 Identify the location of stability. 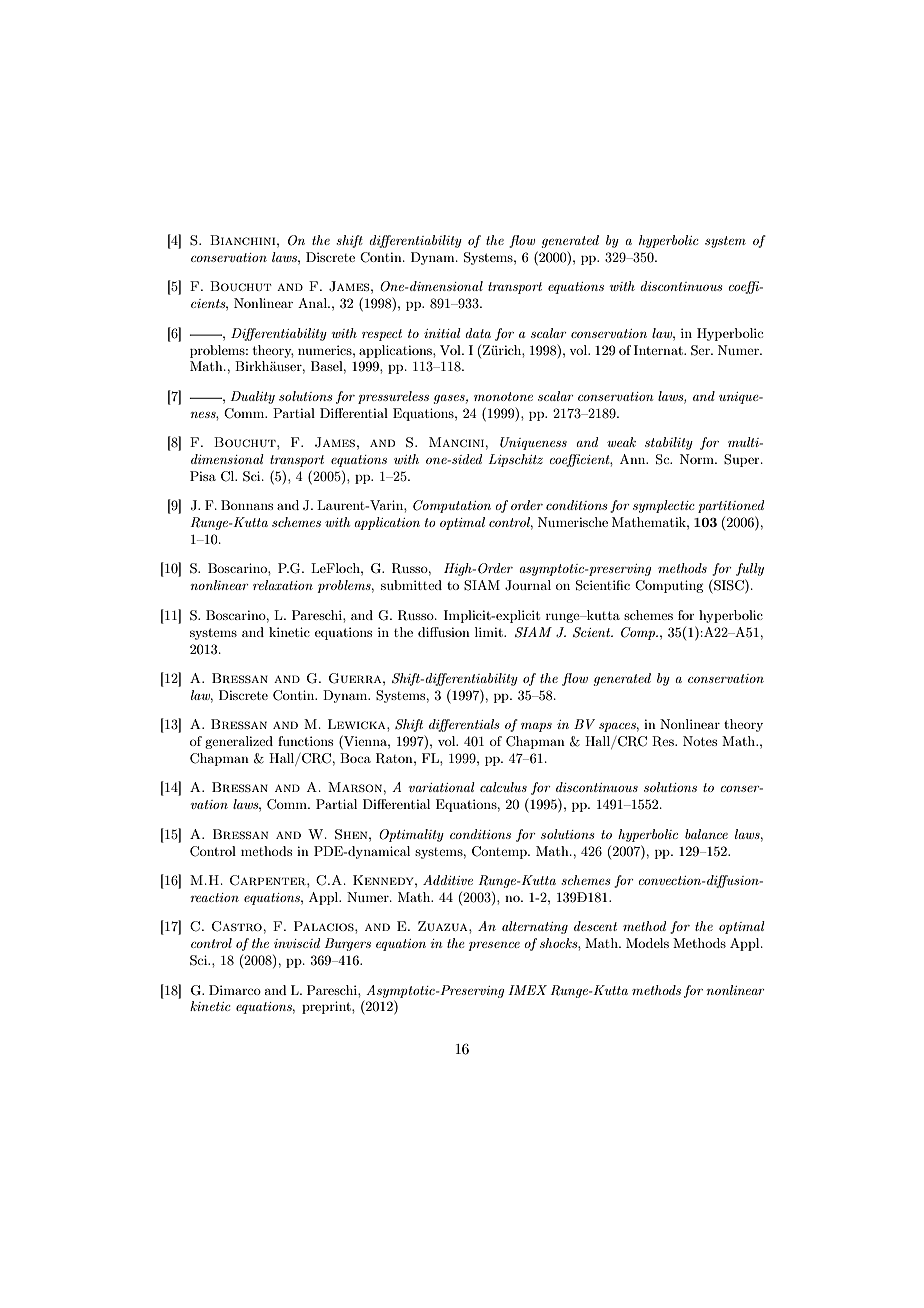
(669, 443).
